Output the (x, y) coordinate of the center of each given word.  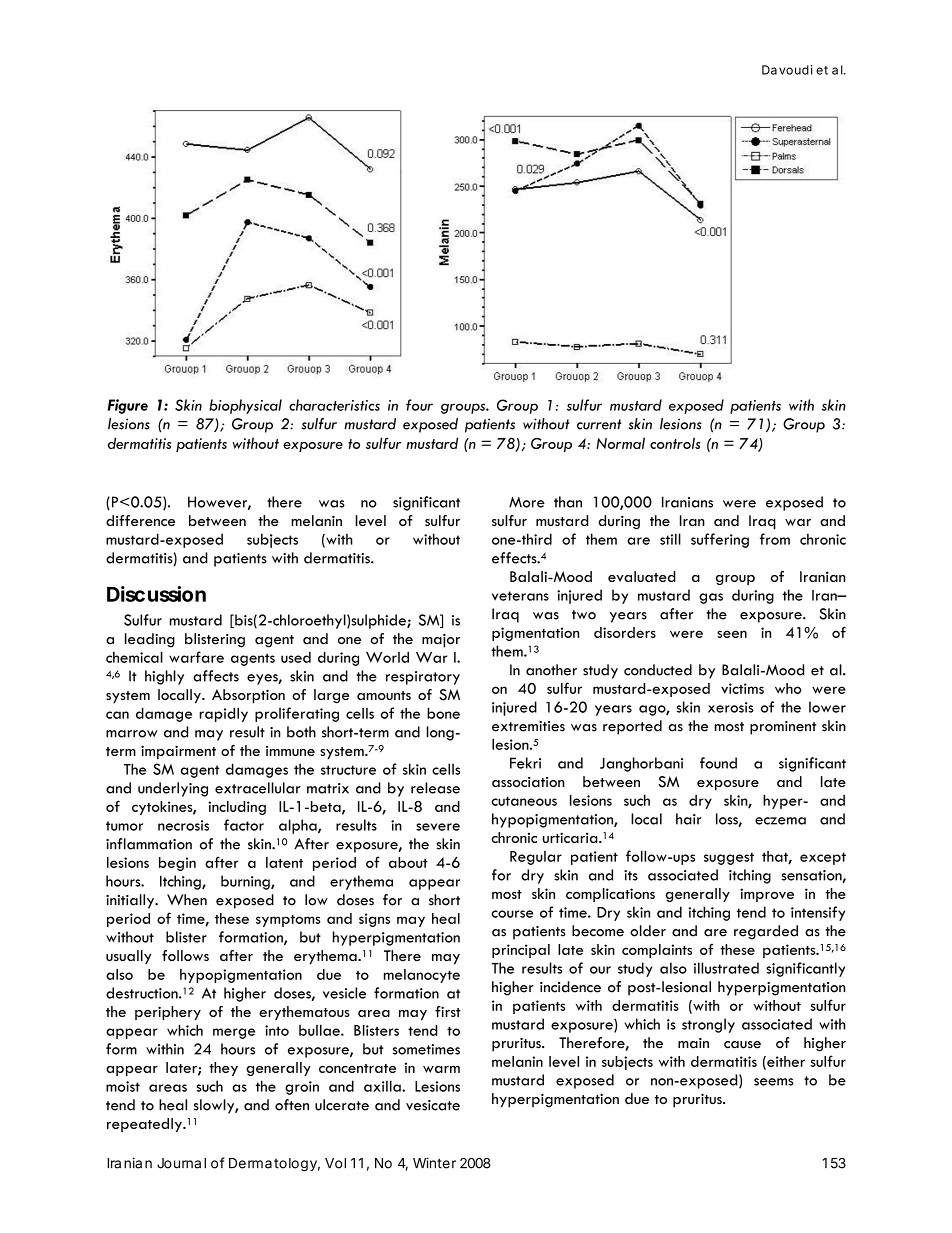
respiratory (423, 678)
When (187, 900)
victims (742, 688)
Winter (434, 1163)
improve (767, 895)
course (513, 914)
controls (675, 443)
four (419, 405)
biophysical (245, 406)
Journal (181, 1163)
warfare (196, 657)
